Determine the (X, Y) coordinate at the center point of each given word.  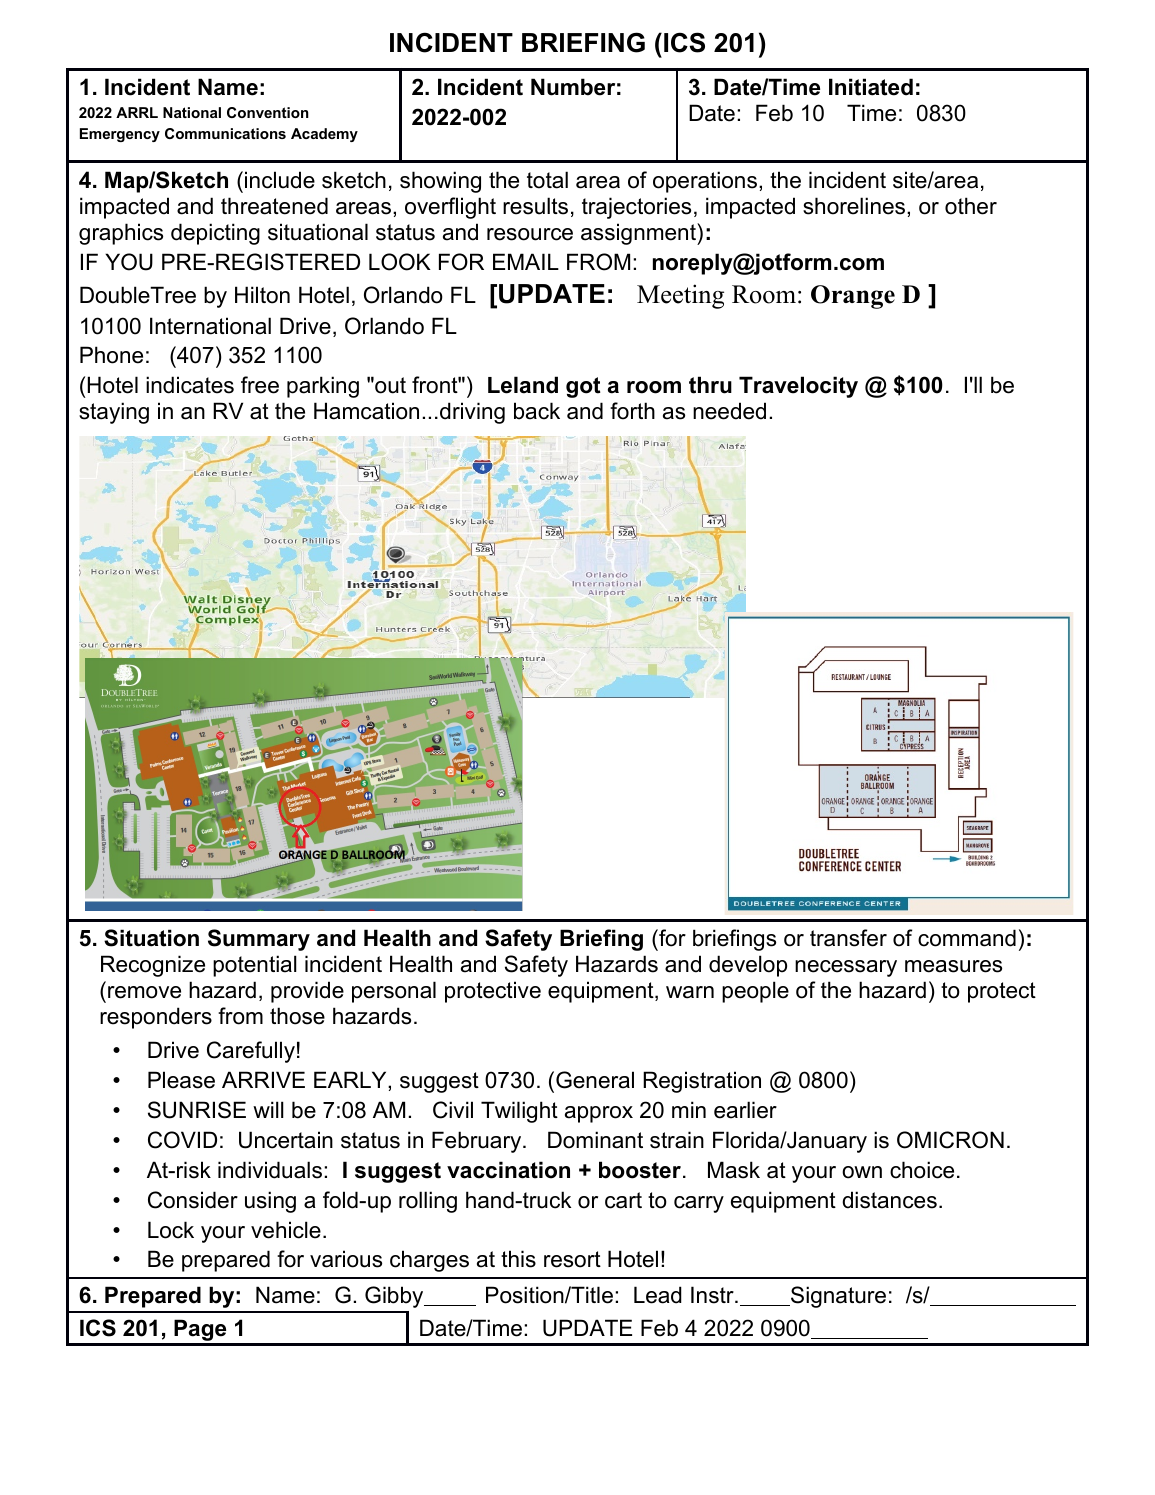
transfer (848, 938)
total (547, 180)
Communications (225, 133)
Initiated (871, 87)
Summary (259, 940)
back (537, 411)
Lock (171, 1230)
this (518, 1259)
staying (114, 413)
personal (394, 992)
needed (729, 411)
